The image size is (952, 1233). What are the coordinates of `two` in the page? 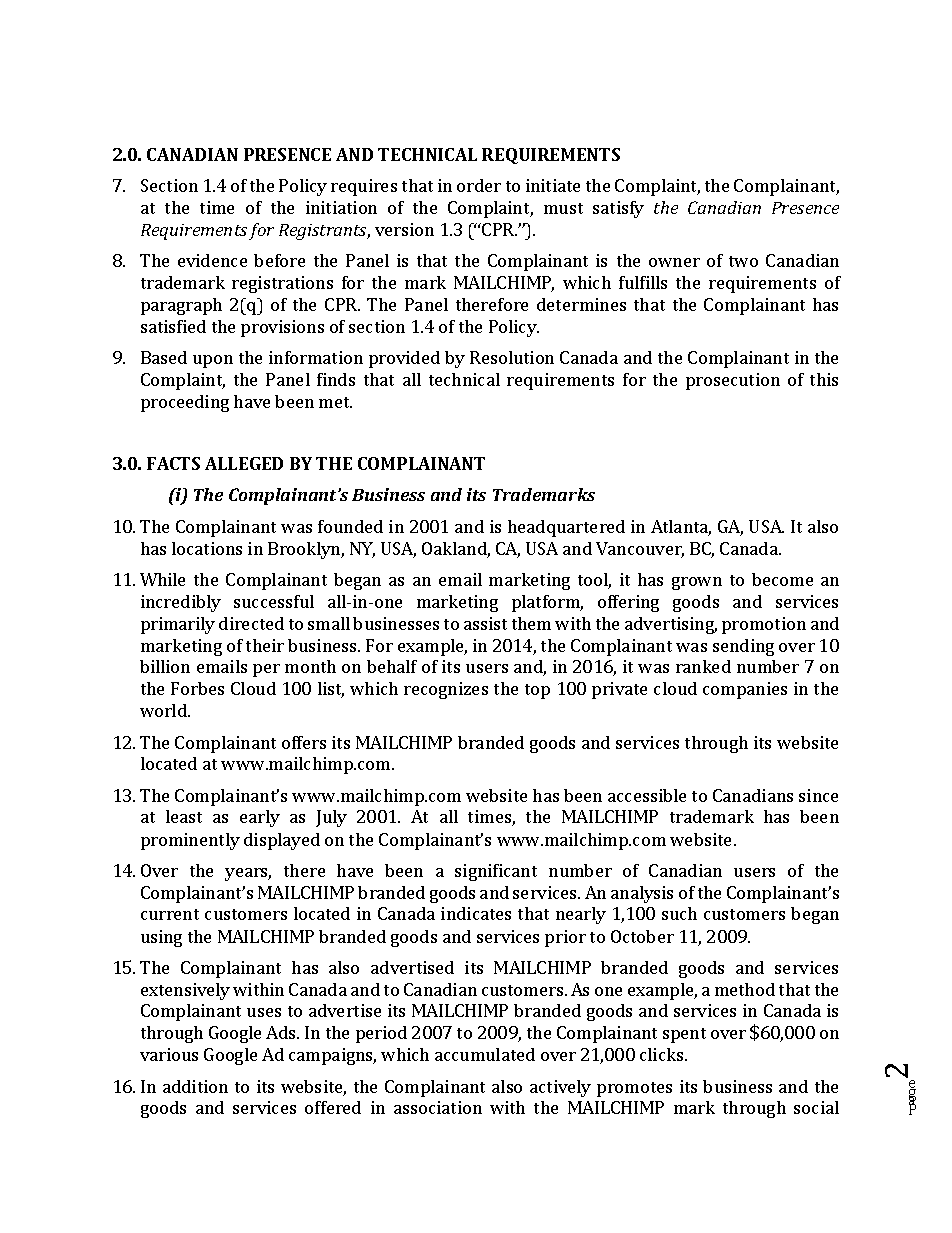 It's located at (743, 261).
